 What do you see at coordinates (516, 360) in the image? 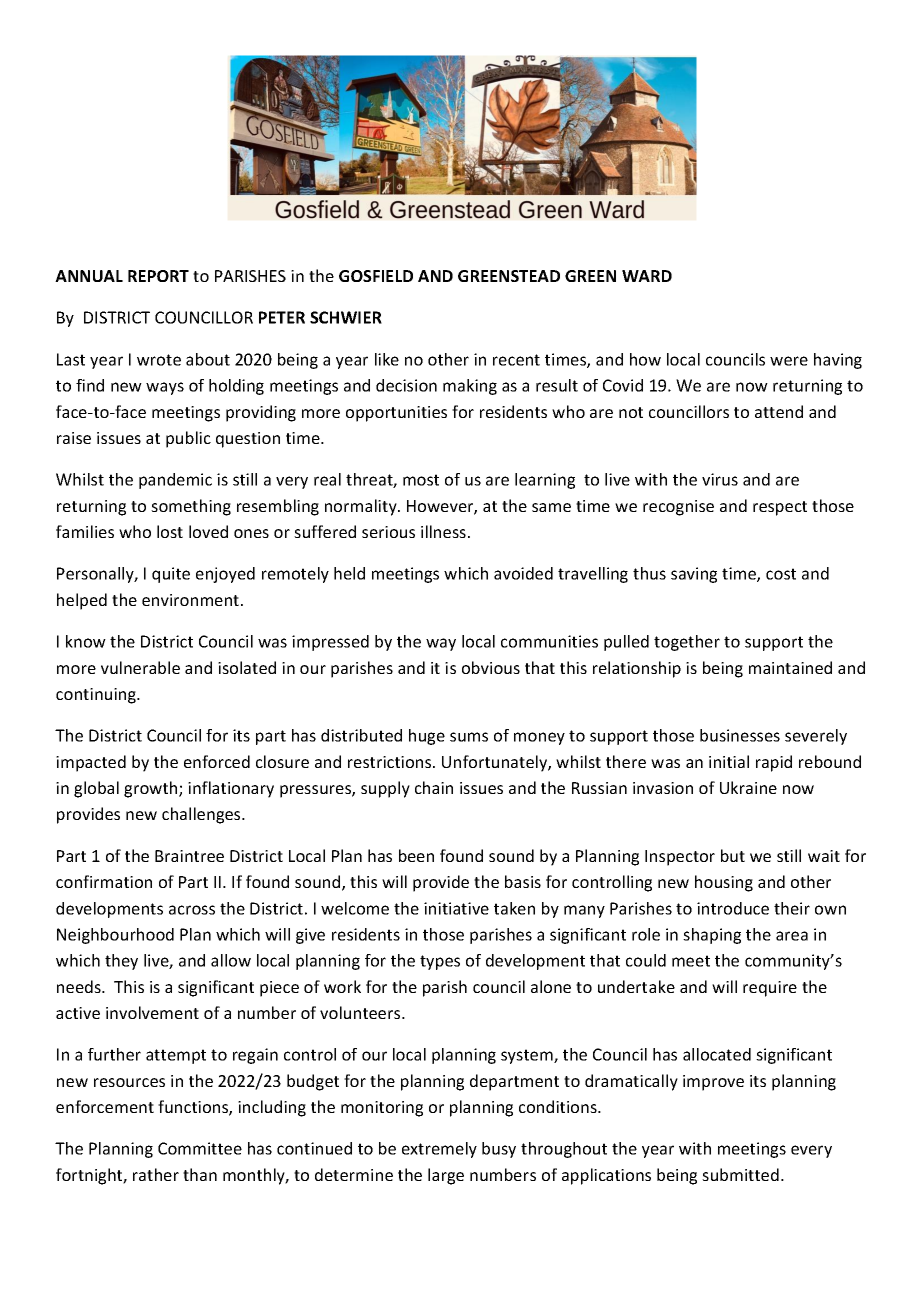
I see `recent` at bounding box center [516, 360].
